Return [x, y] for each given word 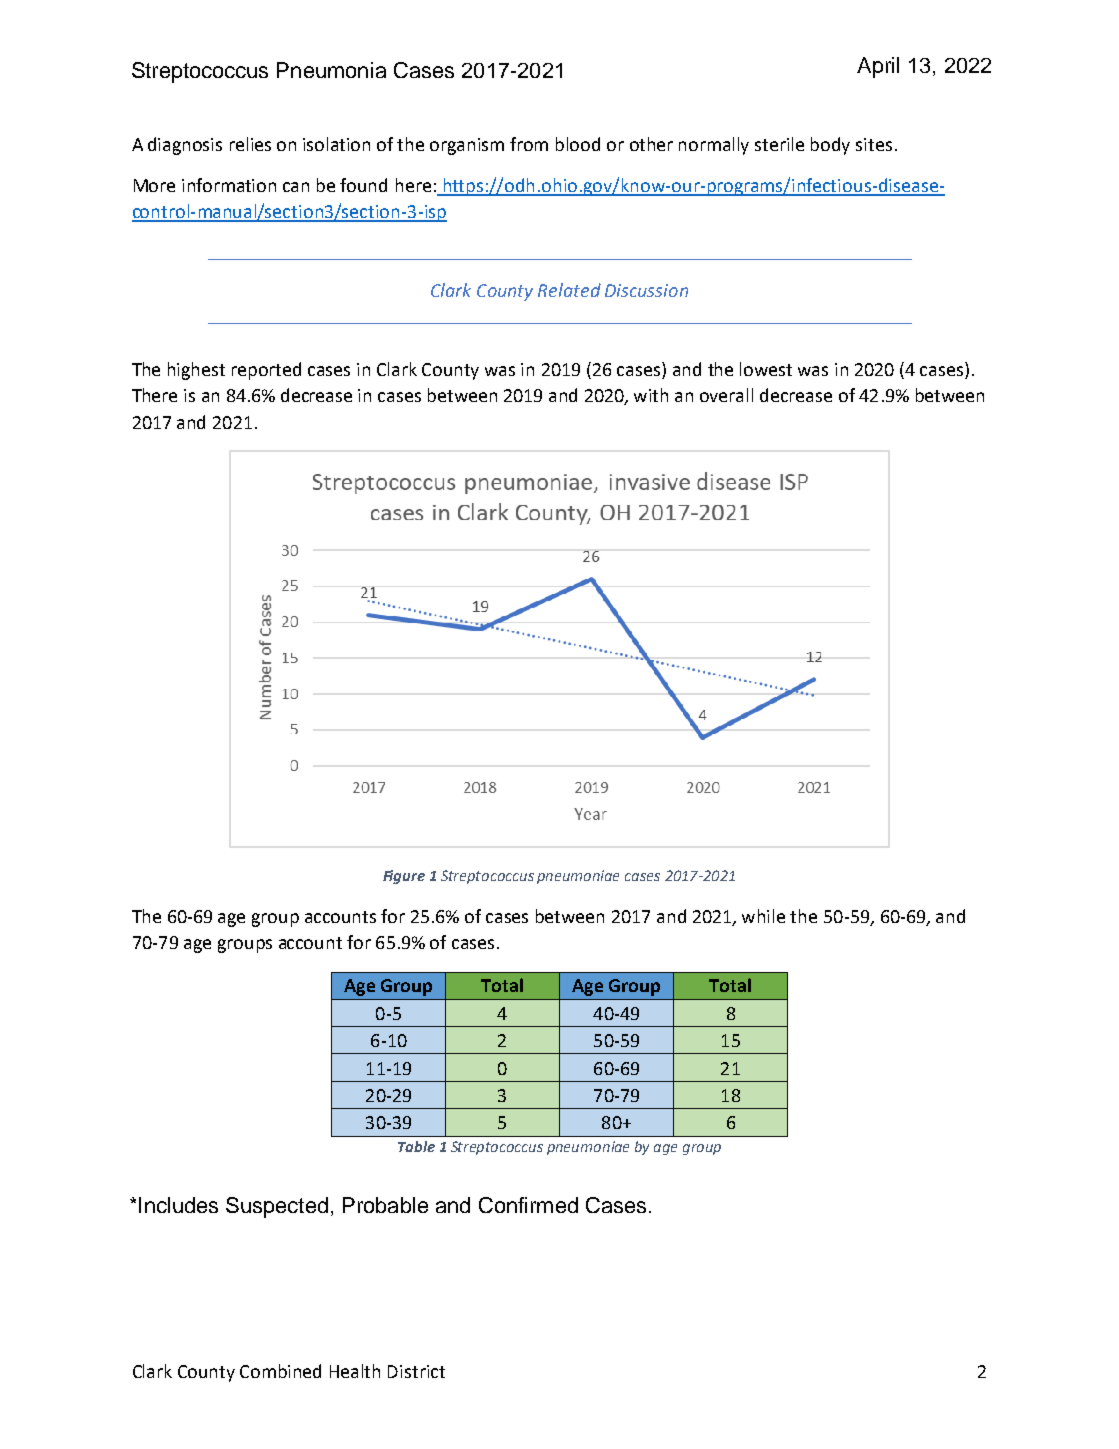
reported [266, 371]
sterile [779, 144]
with [651, 395]
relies [250, 144]
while [763, 916]
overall [726, 395]
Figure [404, 877]
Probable [385, 1205]
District [416, 1371]
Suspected [277, 1207]
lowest [766, 369]
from [529, 144]
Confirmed [528, 1205]
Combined [280, 1371]
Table [416, 1146]
